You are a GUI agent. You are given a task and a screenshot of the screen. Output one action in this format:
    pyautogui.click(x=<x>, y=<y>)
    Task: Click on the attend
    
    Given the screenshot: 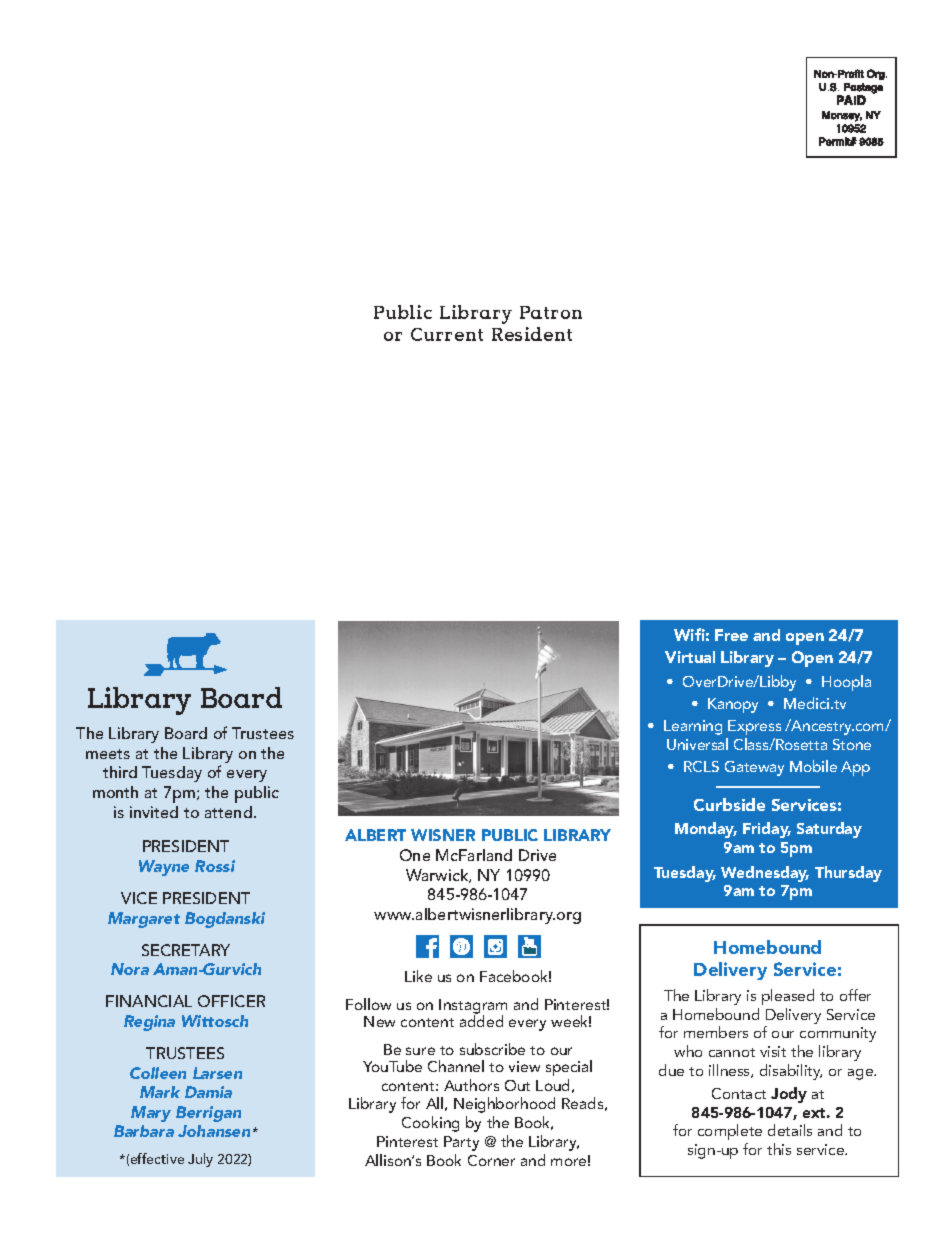 What is the action you would take?
    pyautogui.click(x=228, y=812)
